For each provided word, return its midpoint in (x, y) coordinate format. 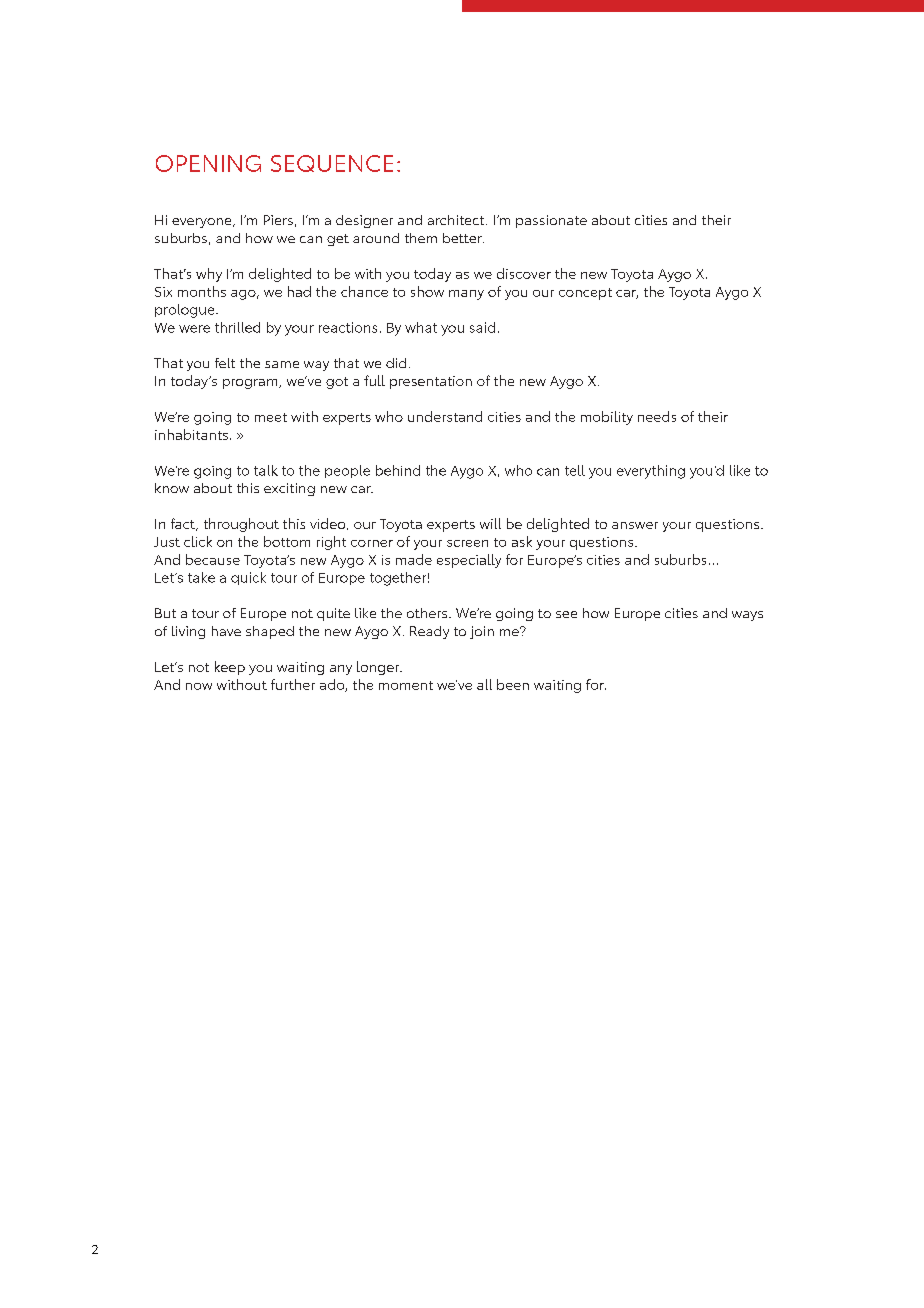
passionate (551, 221)
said (482, 327)
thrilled (237, 327)
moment (406, 685)
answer (635, 525)
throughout (241, 525)
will (490, 523)
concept (585, 294)
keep (230, 668)
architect (457, 220)
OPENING (208, 163)
